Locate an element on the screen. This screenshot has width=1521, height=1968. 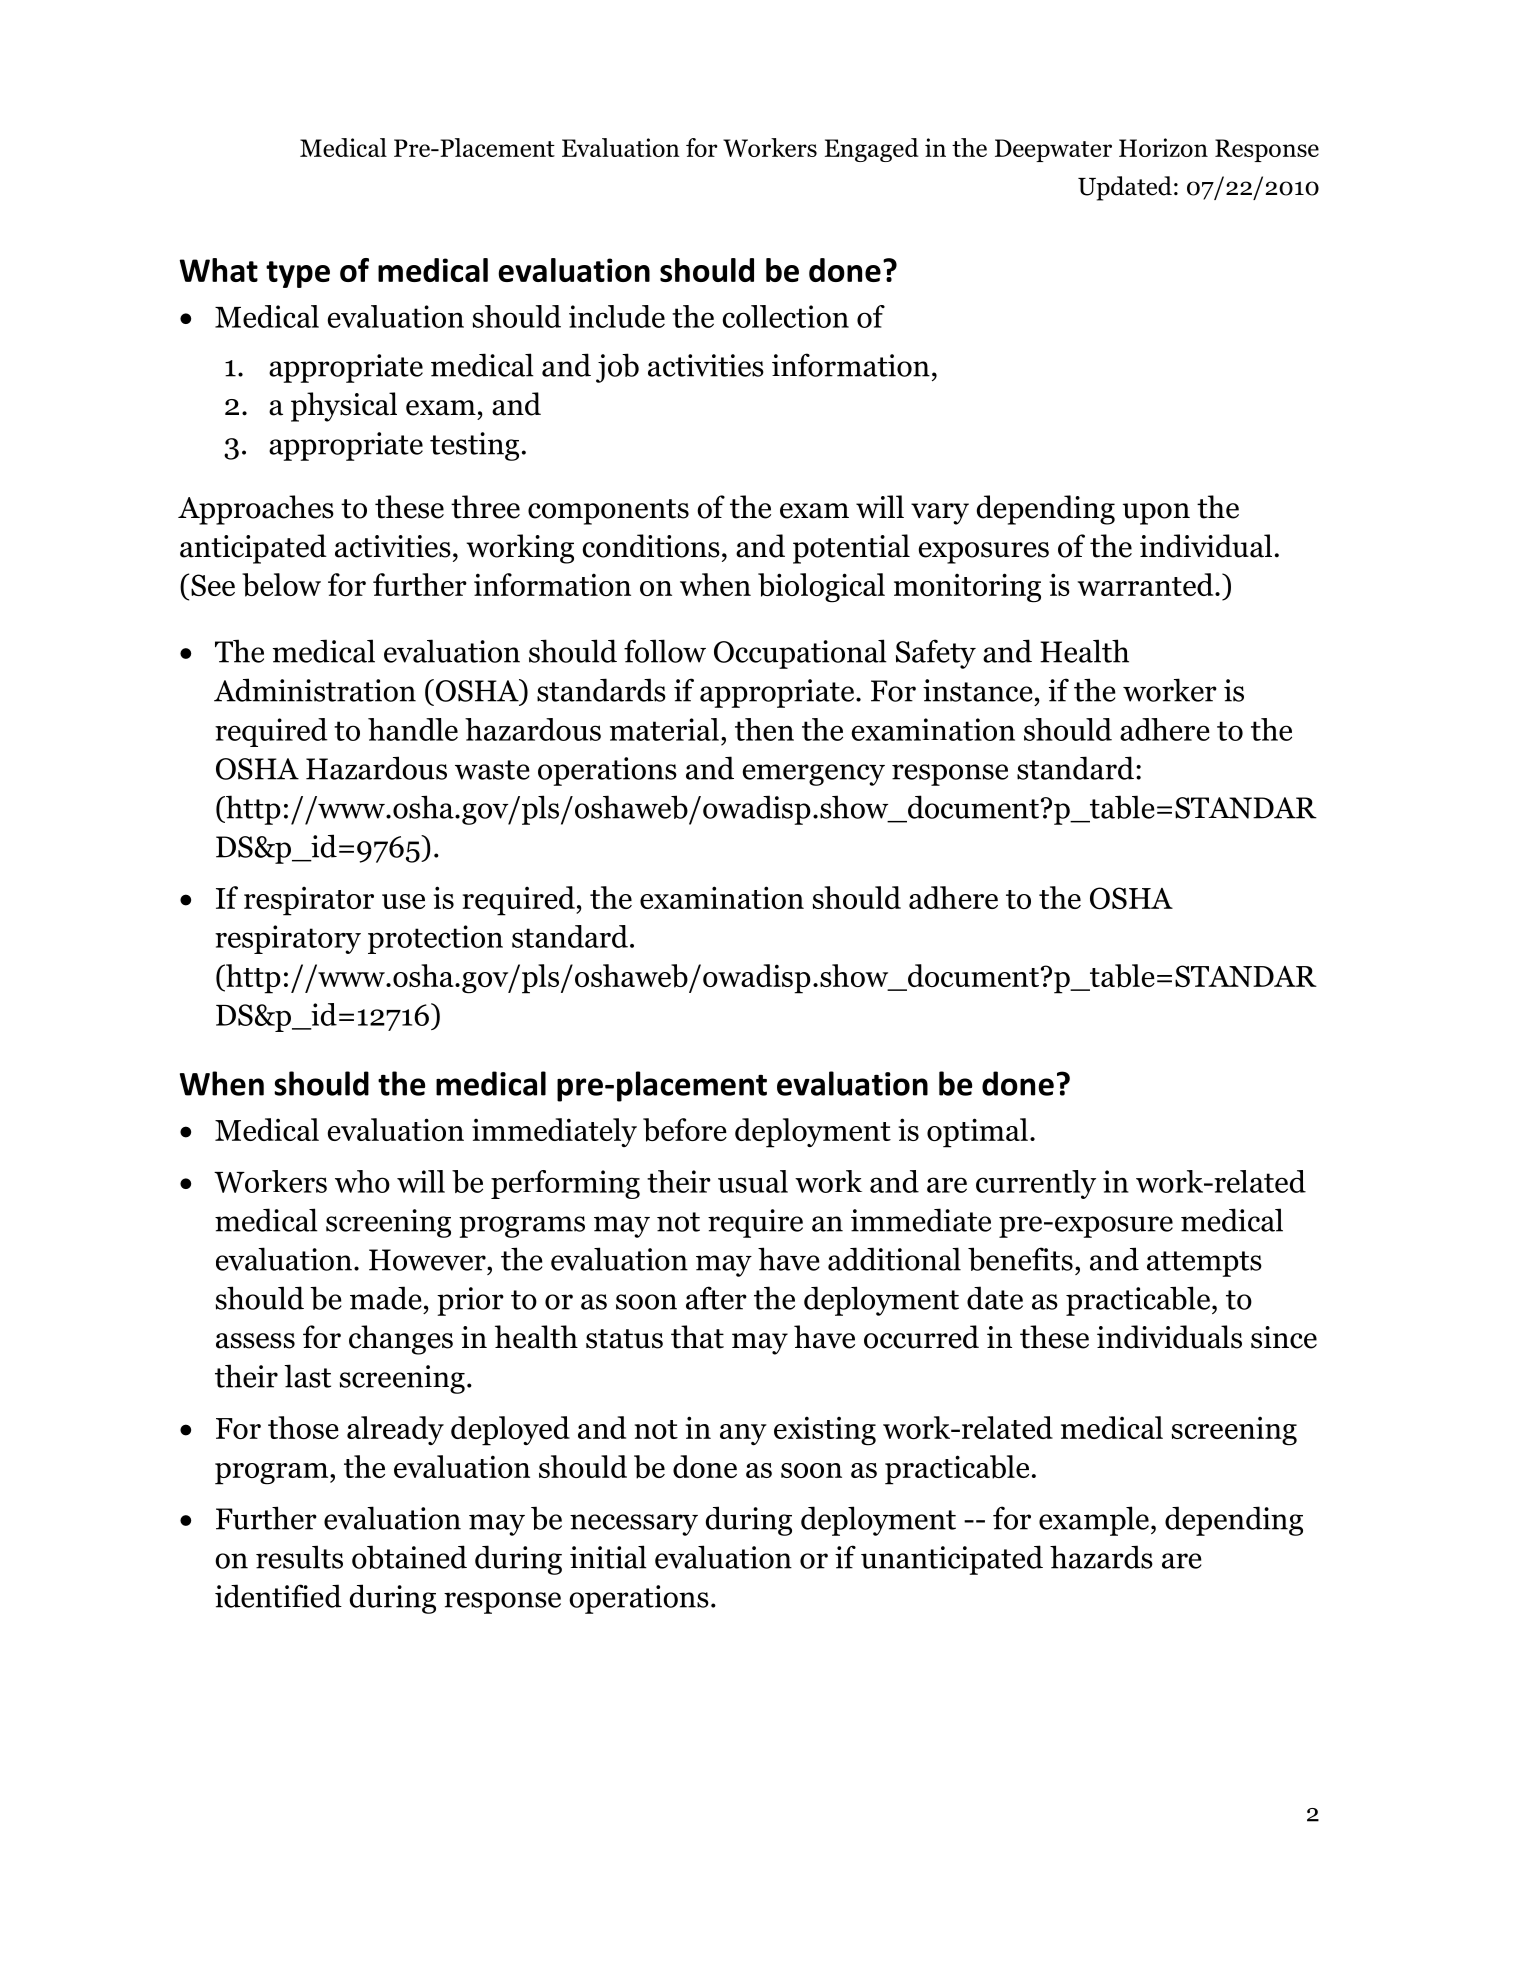
warranted is located at coordinates (1146, 584).
